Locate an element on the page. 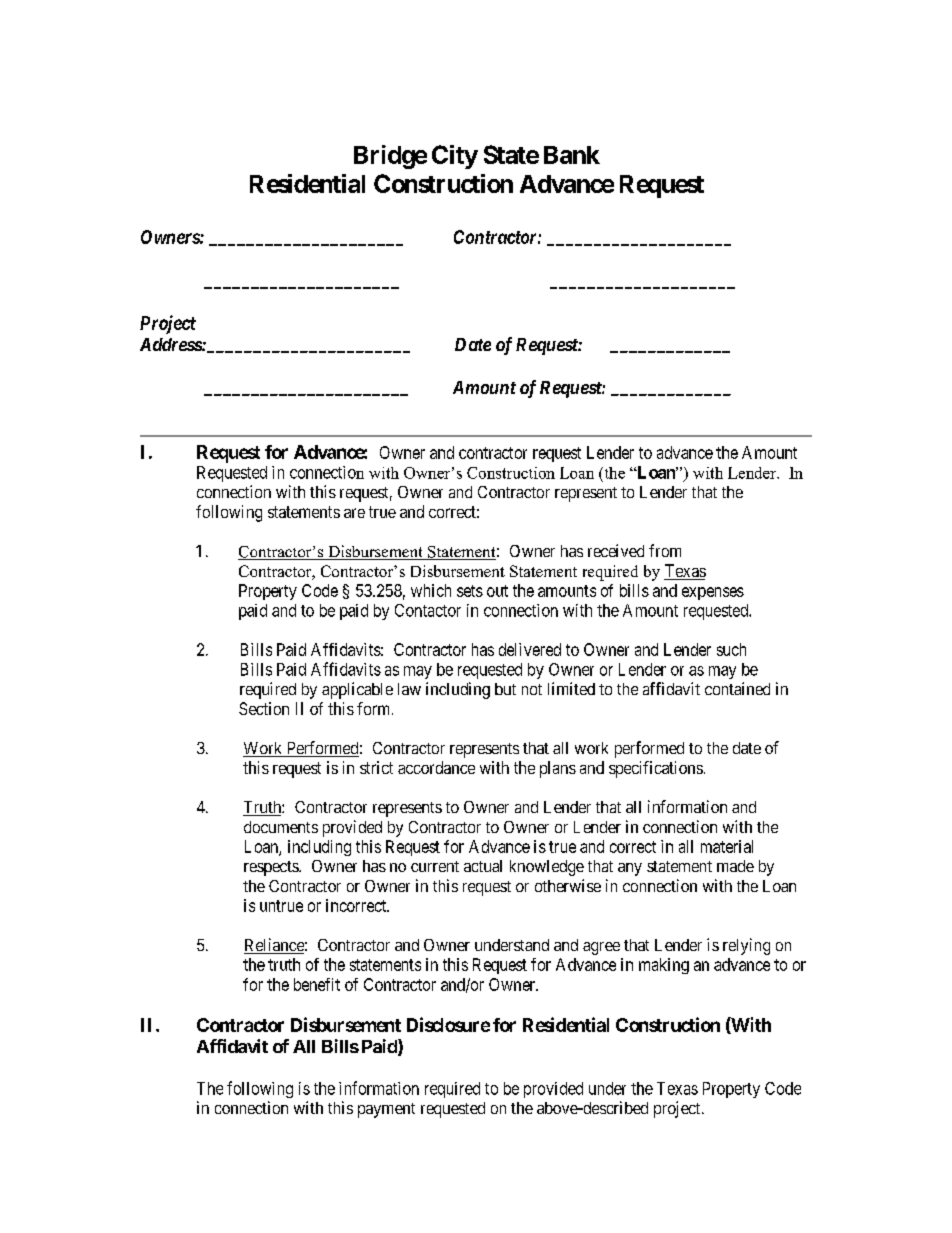  such is located at coordinates (731, 649).
